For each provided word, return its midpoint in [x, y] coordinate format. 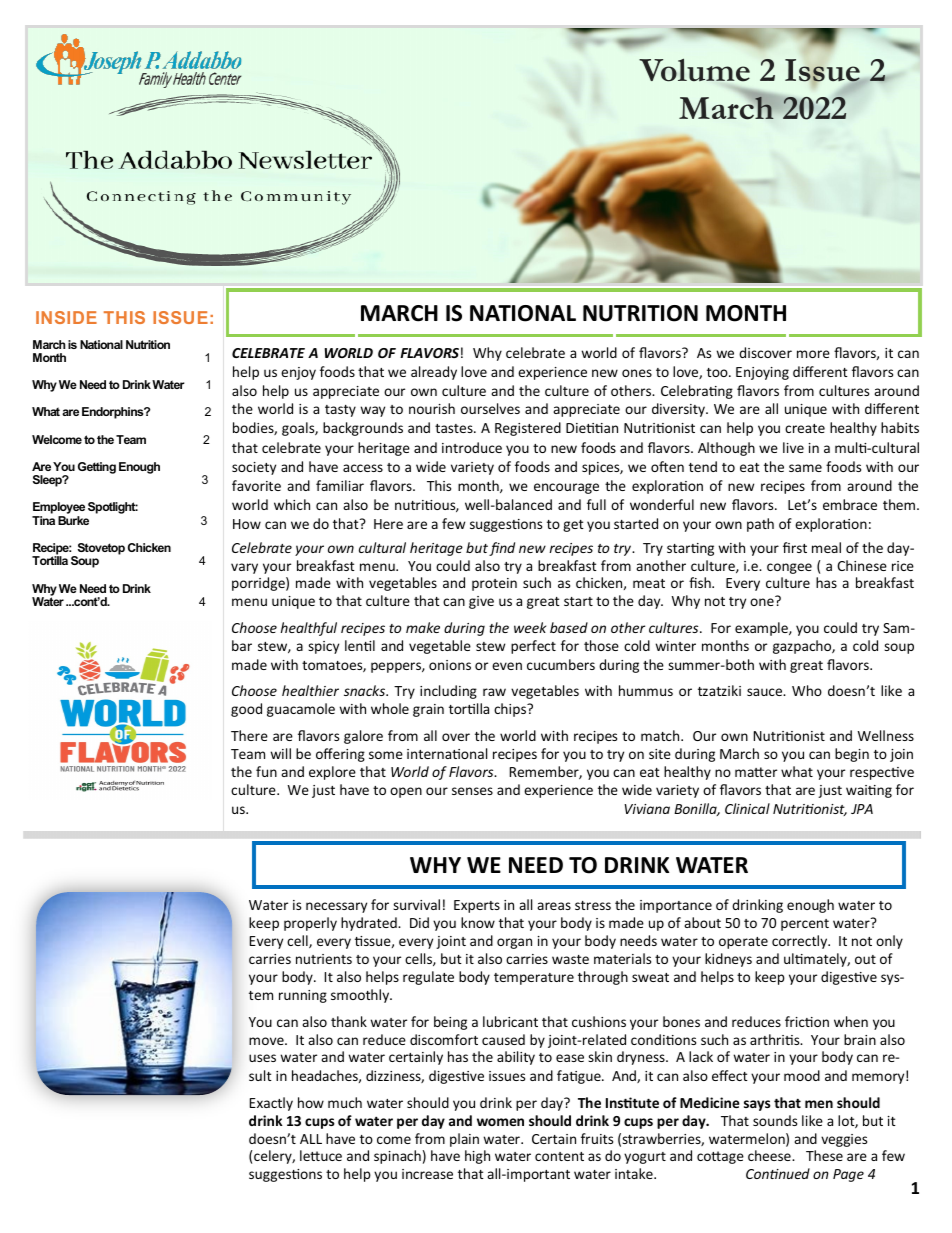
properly [310, 924]
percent [805, 925]
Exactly [271, 1104]
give [481, 602]
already [434, 373]
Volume [694, 70]
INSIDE [66, 317]
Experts [477, 906]
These [824, 1155]
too [718, 372]
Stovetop [100, 550]
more [813, 354]
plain [464, 1140]
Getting [97, 468]
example [762, 629]
